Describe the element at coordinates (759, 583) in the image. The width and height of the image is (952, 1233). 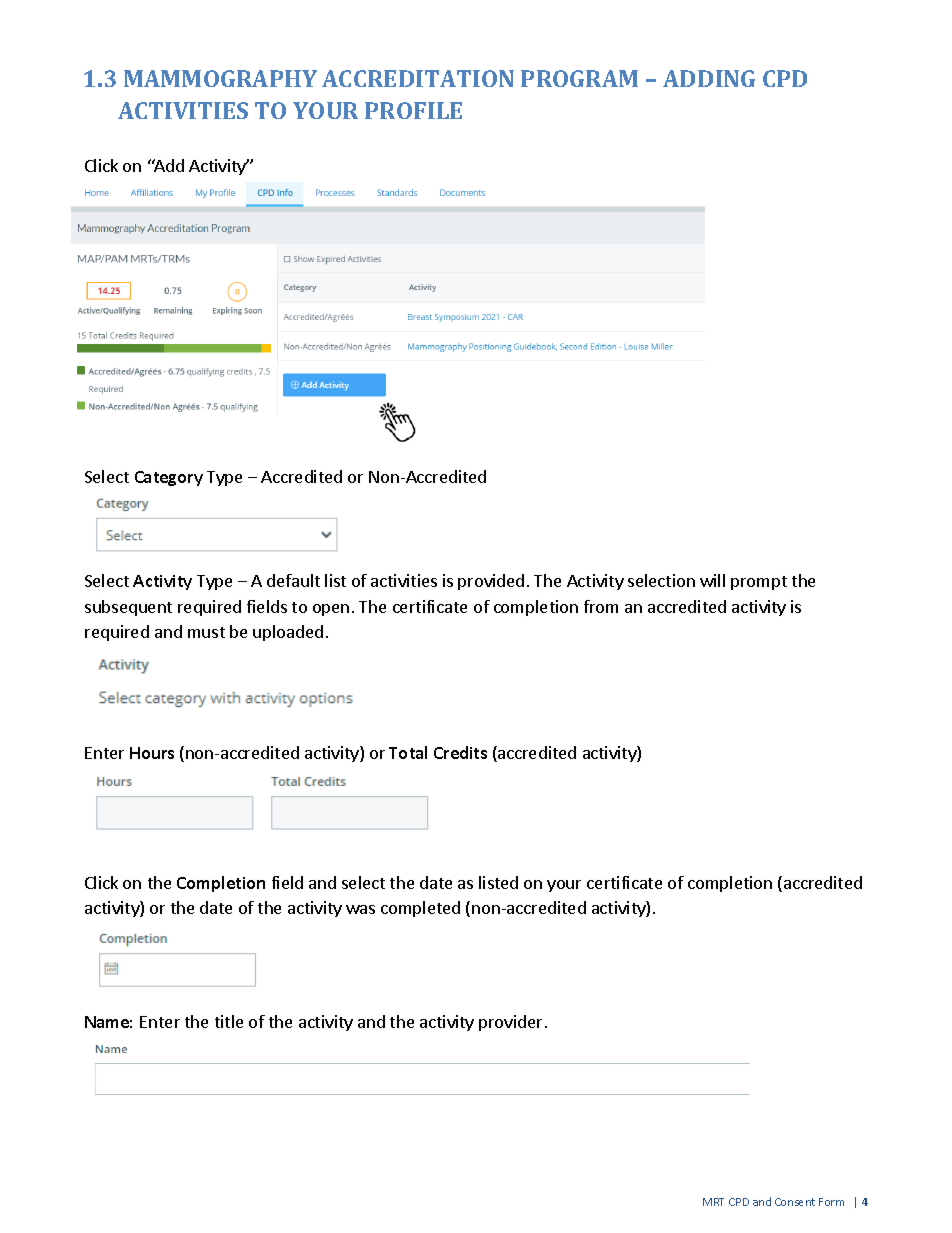
I see `prompt` at that location.
